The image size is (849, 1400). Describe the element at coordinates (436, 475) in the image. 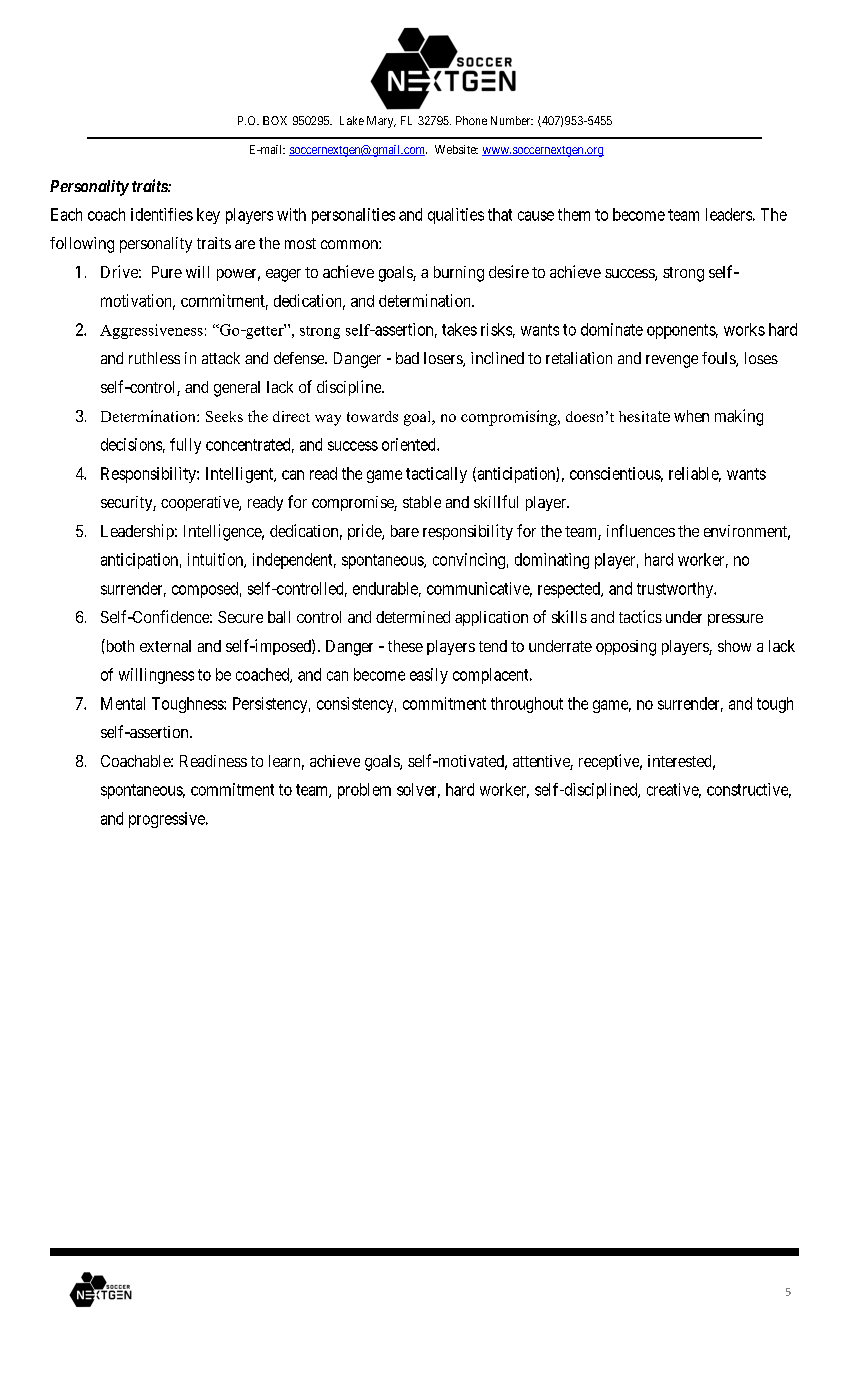

I see `tactically` at that location.
